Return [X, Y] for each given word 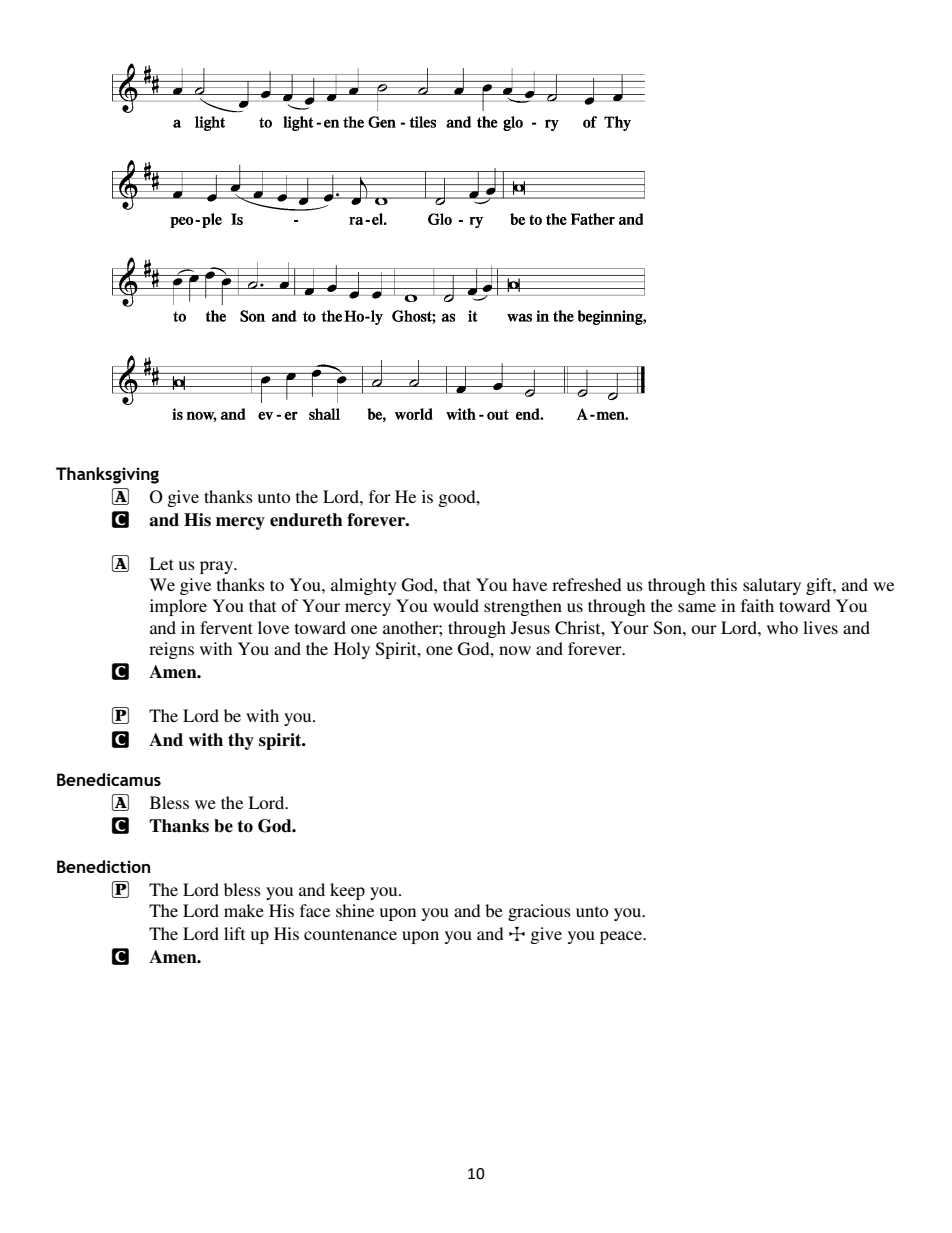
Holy [352, 650]
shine [355, 910]
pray [218, 567]
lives [820, 627]
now [515, 650]
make [244, 910]
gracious [539, 912]
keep [347, 891]
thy [241, 741]
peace [622, 937]
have [529, 584]
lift [234, 933]
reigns [171, 650]
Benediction [103, 866]
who [782, 627]
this [724, 584]
